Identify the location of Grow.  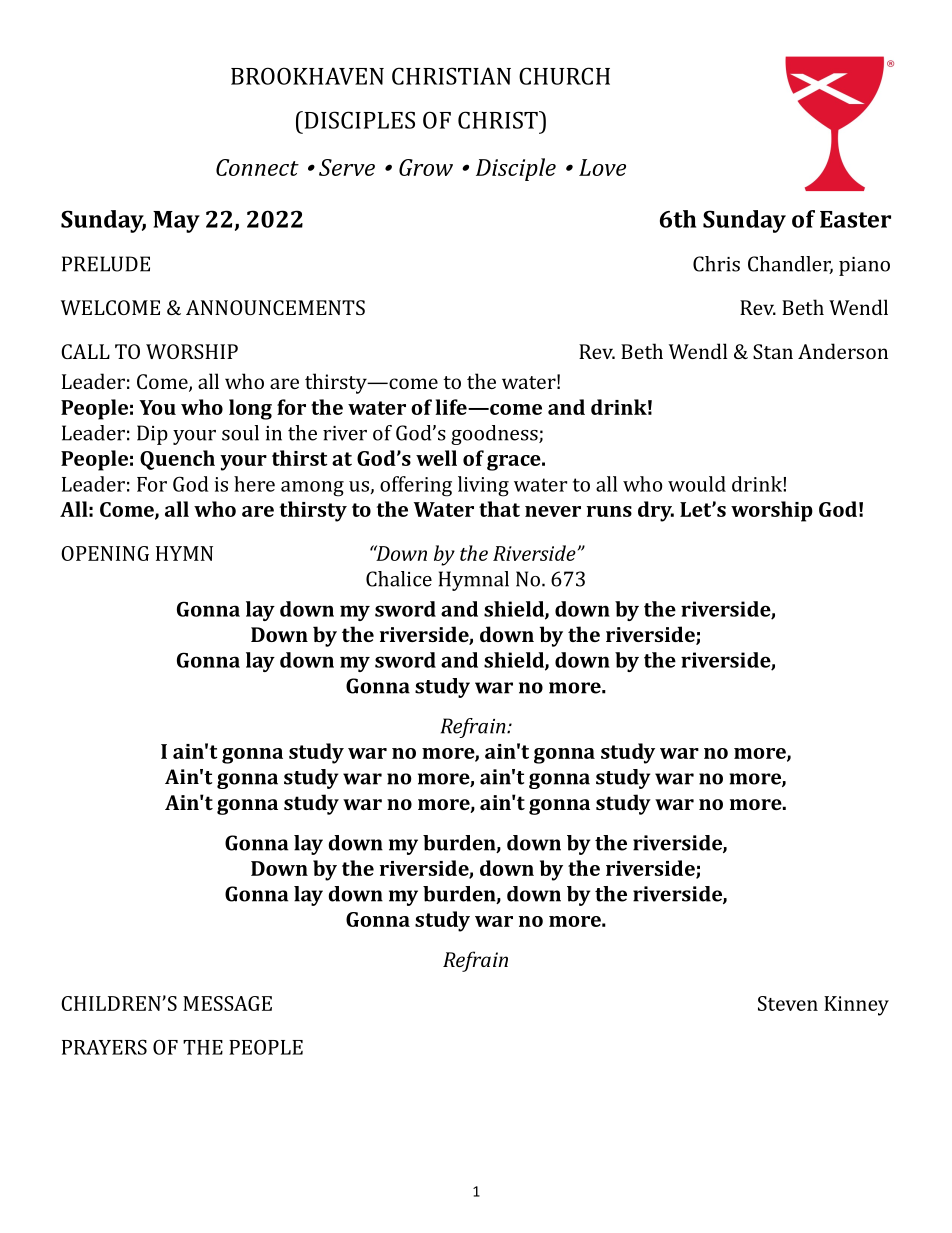
(426, 167).
